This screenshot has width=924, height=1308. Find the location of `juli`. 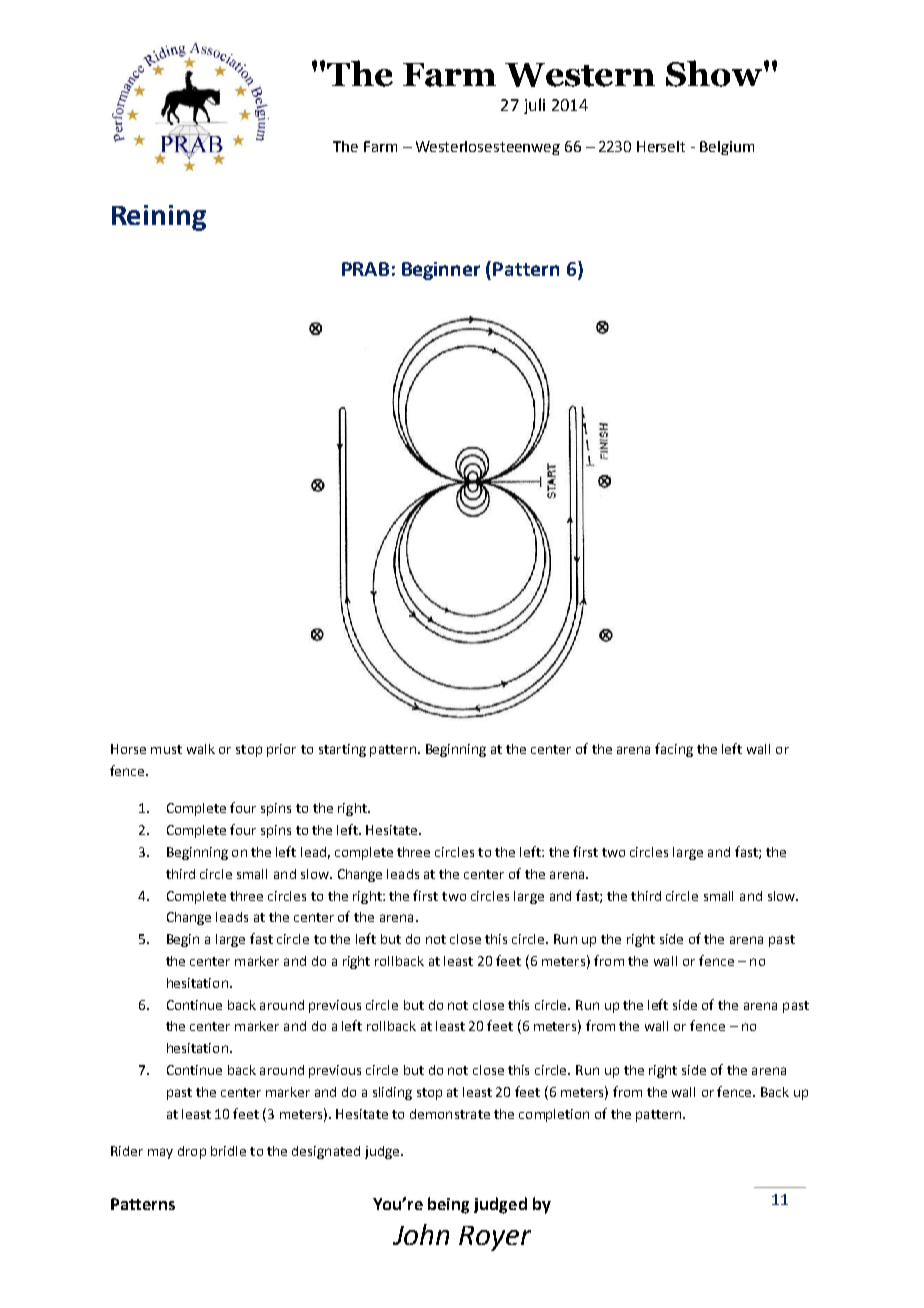

juli is located at coordinates (534, 106).
